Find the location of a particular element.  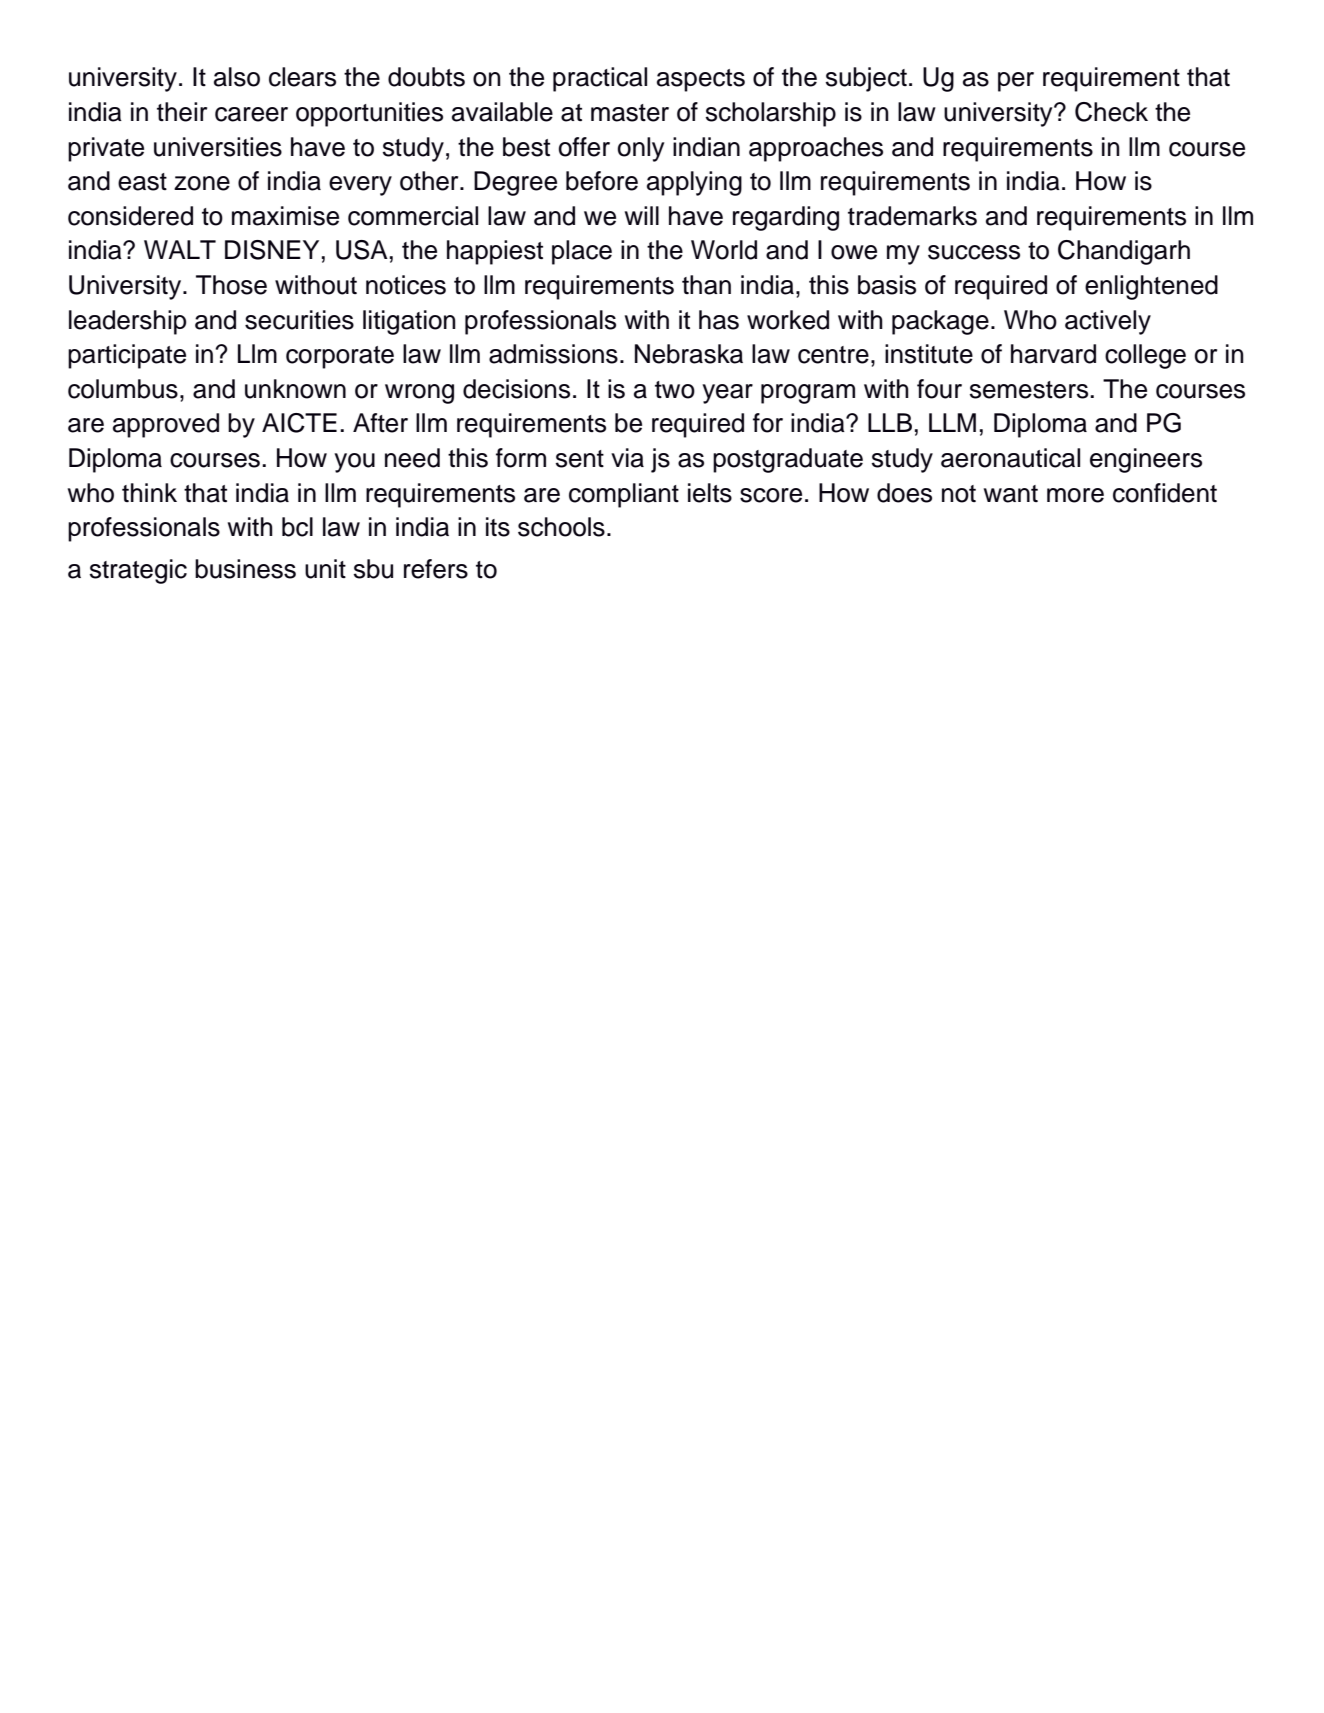

Nebraska is located at coordinates (689, 354).
